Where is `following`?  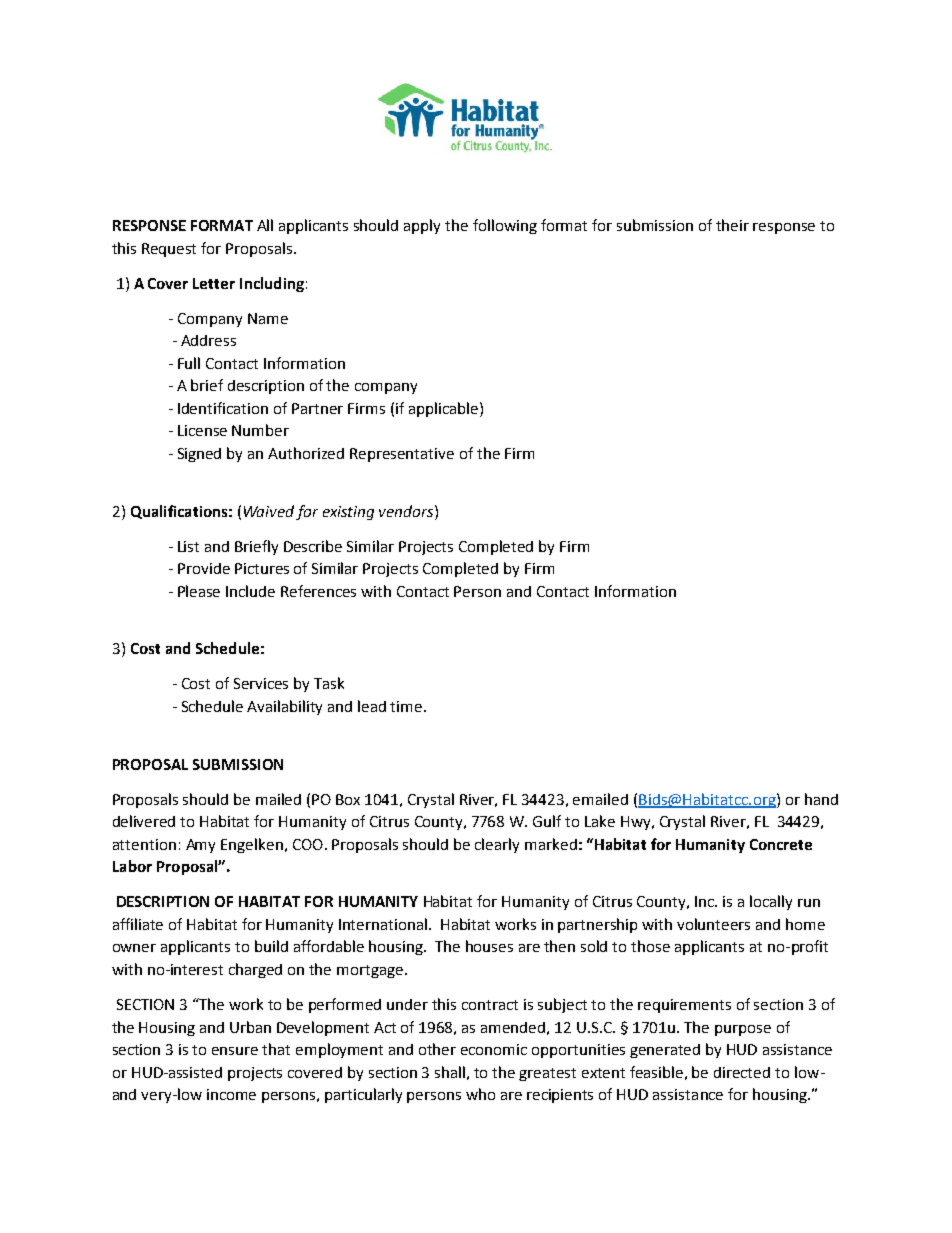 following is located at coordinates (505, 226).
